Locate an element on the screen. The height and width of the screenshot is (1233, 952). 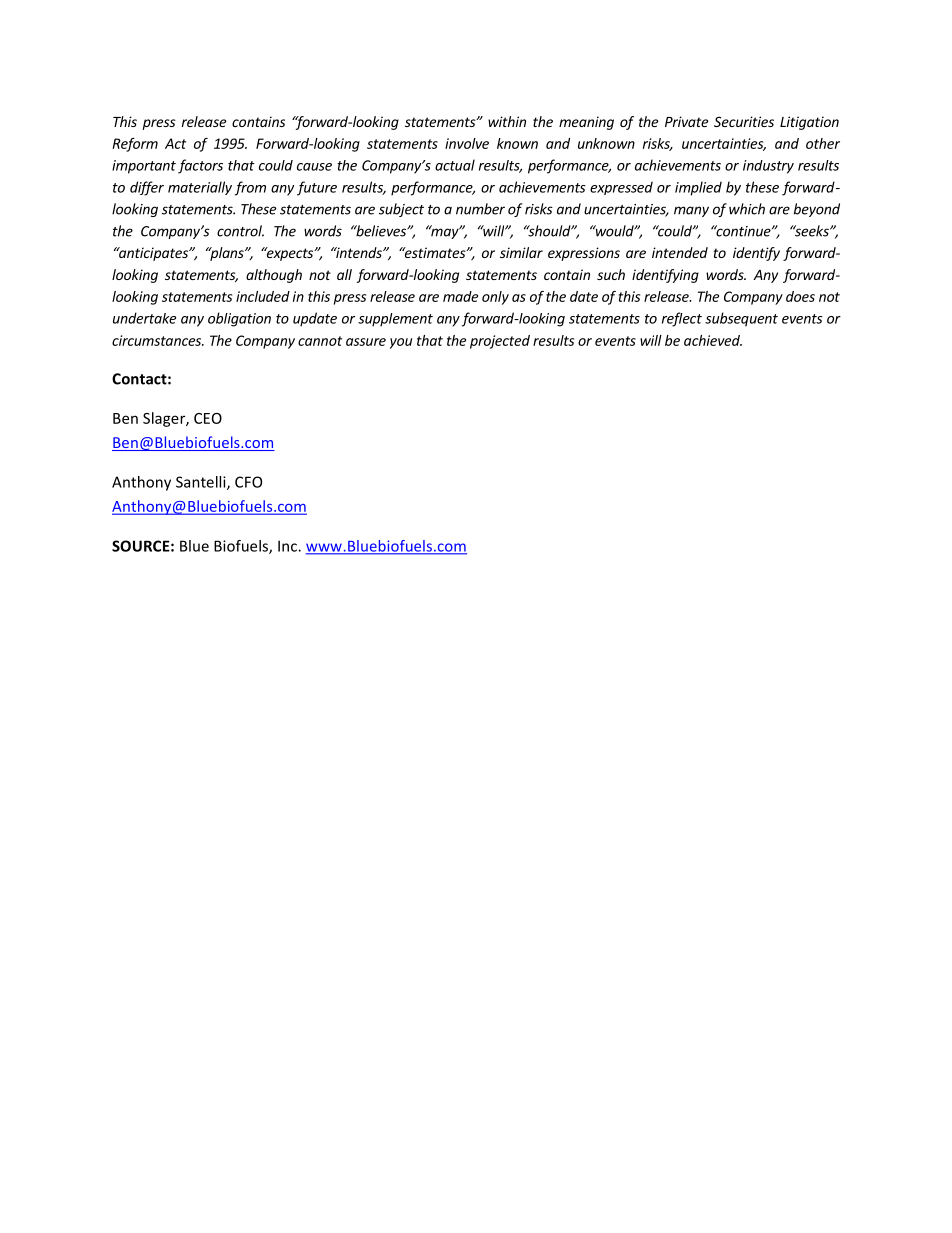
CFO is located at coordinates (248, 482).
